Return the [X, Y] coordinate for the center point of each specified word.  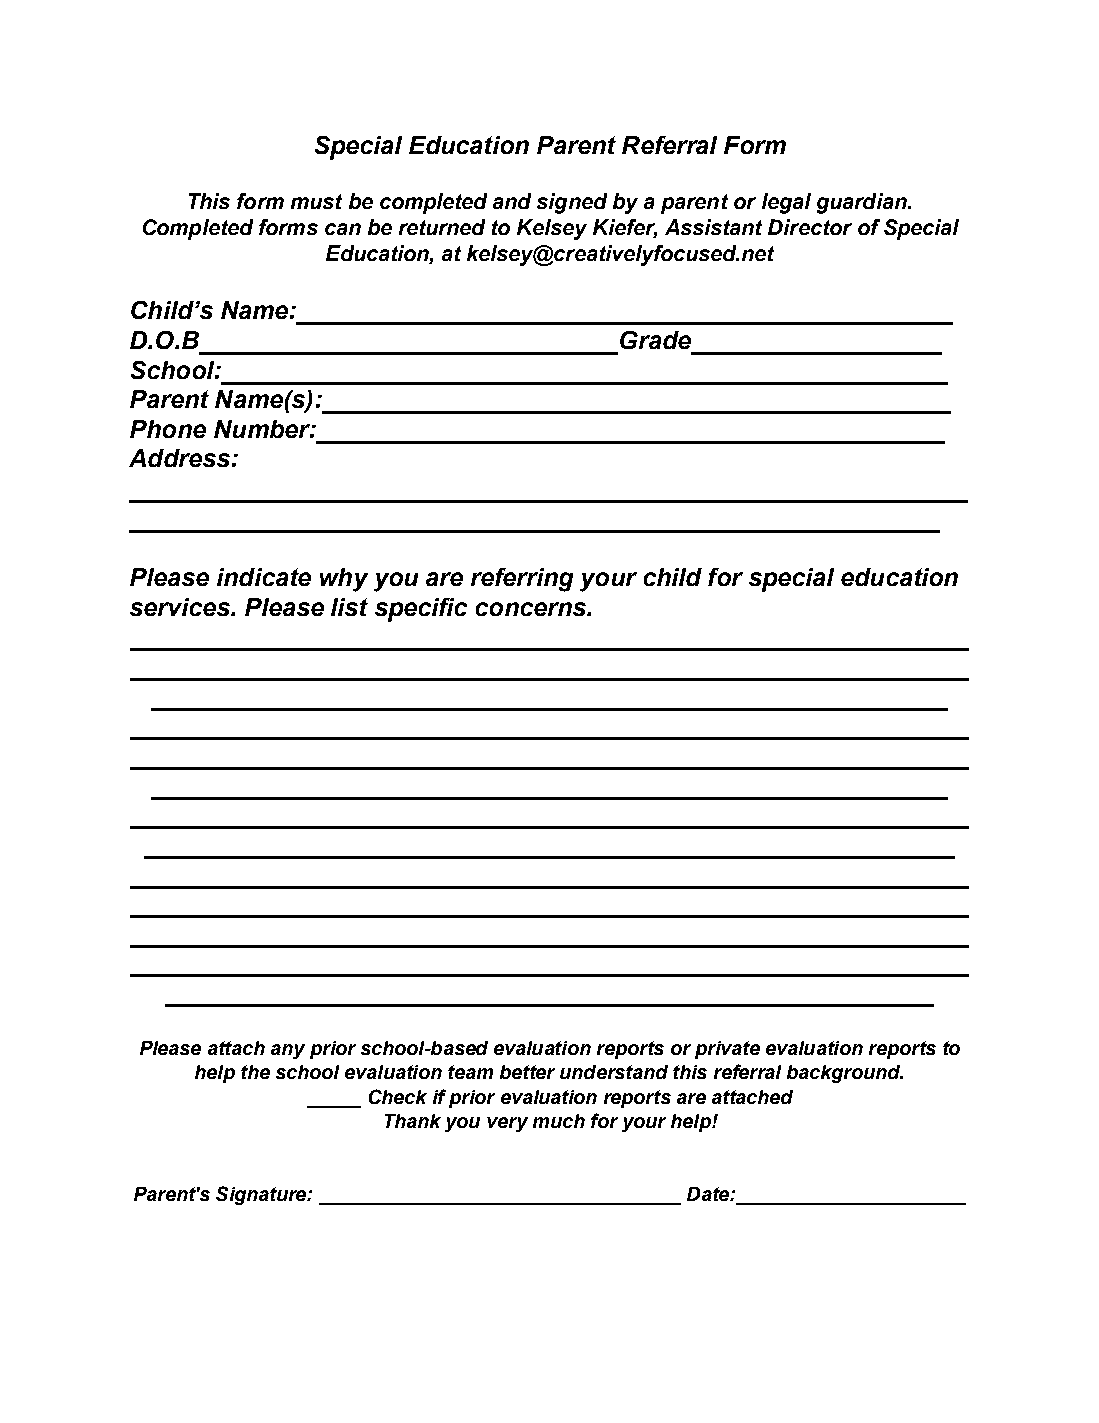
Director [810, 227]
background [845, 1074]
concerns [532, 609]
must [316, 201]
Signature [262, 1195]
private [727, 1050]
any [288, 1051]
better [527, 1072]
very [507, 1124]
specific [421, 610]
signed [572, 203]
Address [179, 458]
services [181, 607]
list [349, 607]
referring [522, 580]
